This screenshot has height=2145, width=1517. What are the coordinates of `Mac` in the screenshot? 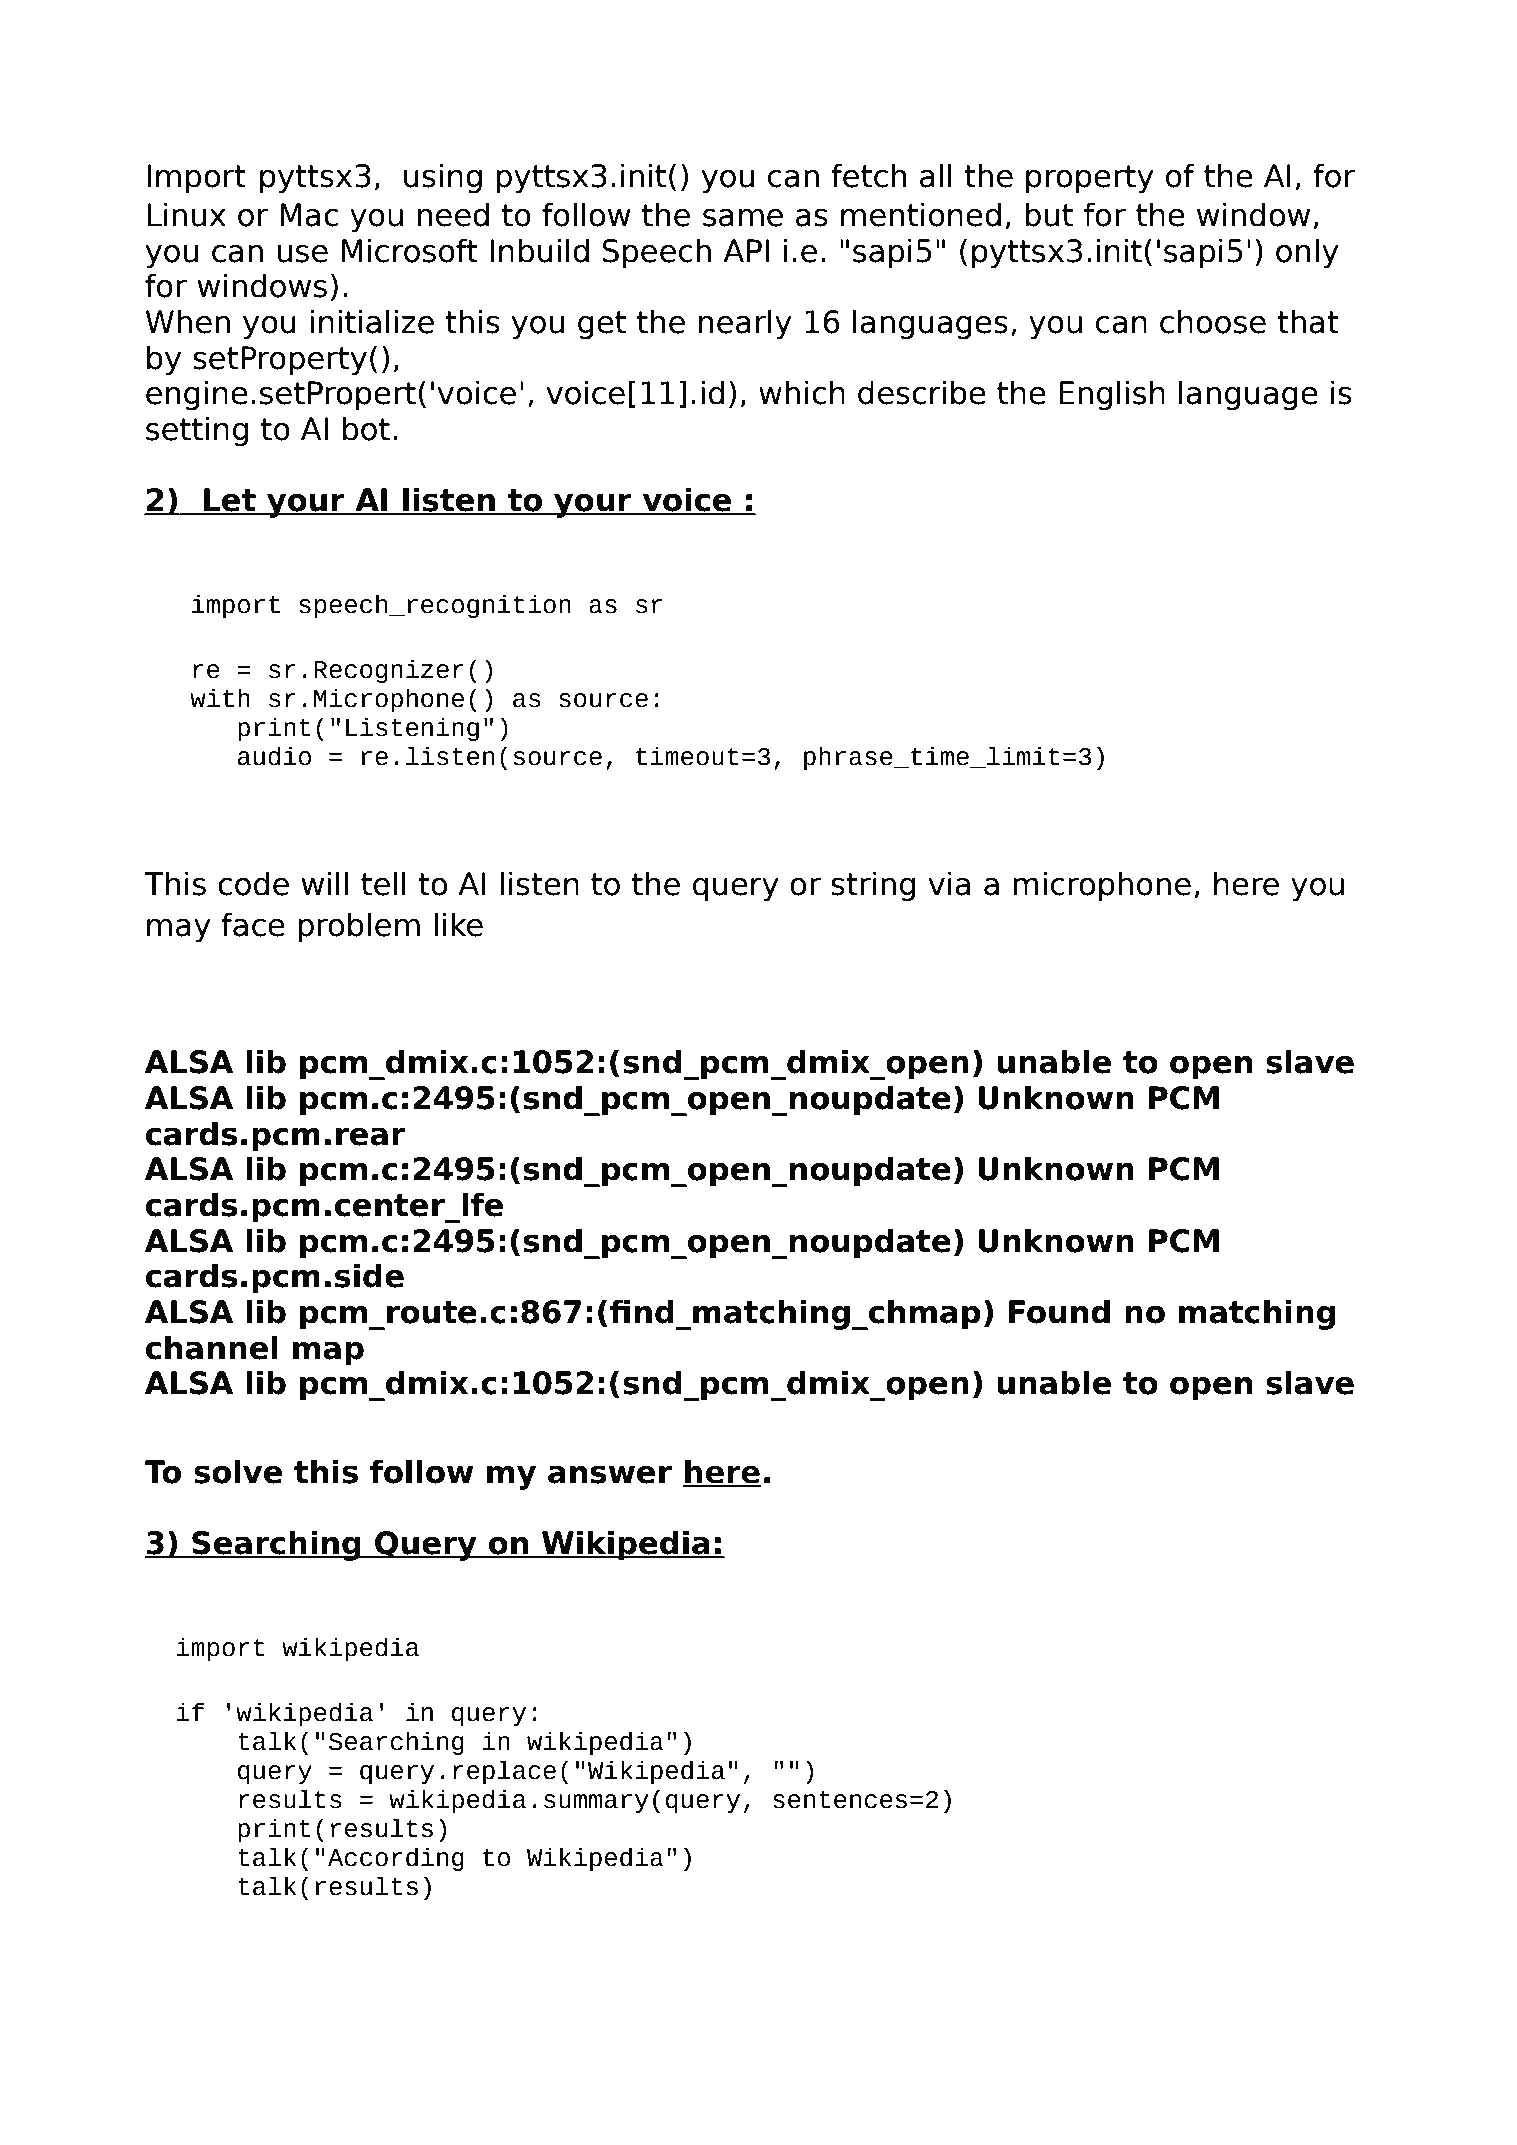 It's located at (309, 215).
